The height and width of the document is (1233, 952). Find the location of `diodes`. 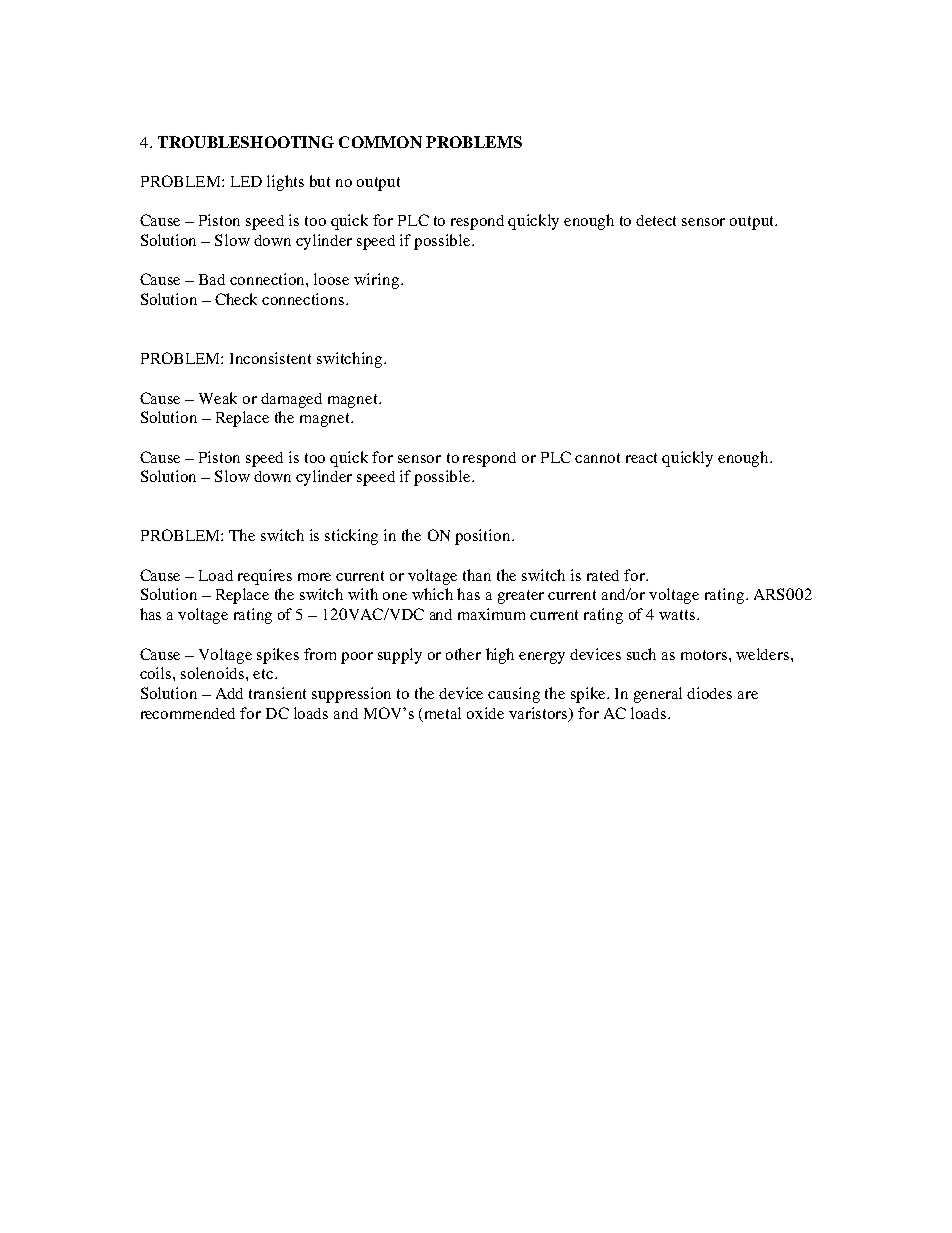

diodes is located at coordinates (709, 693).
